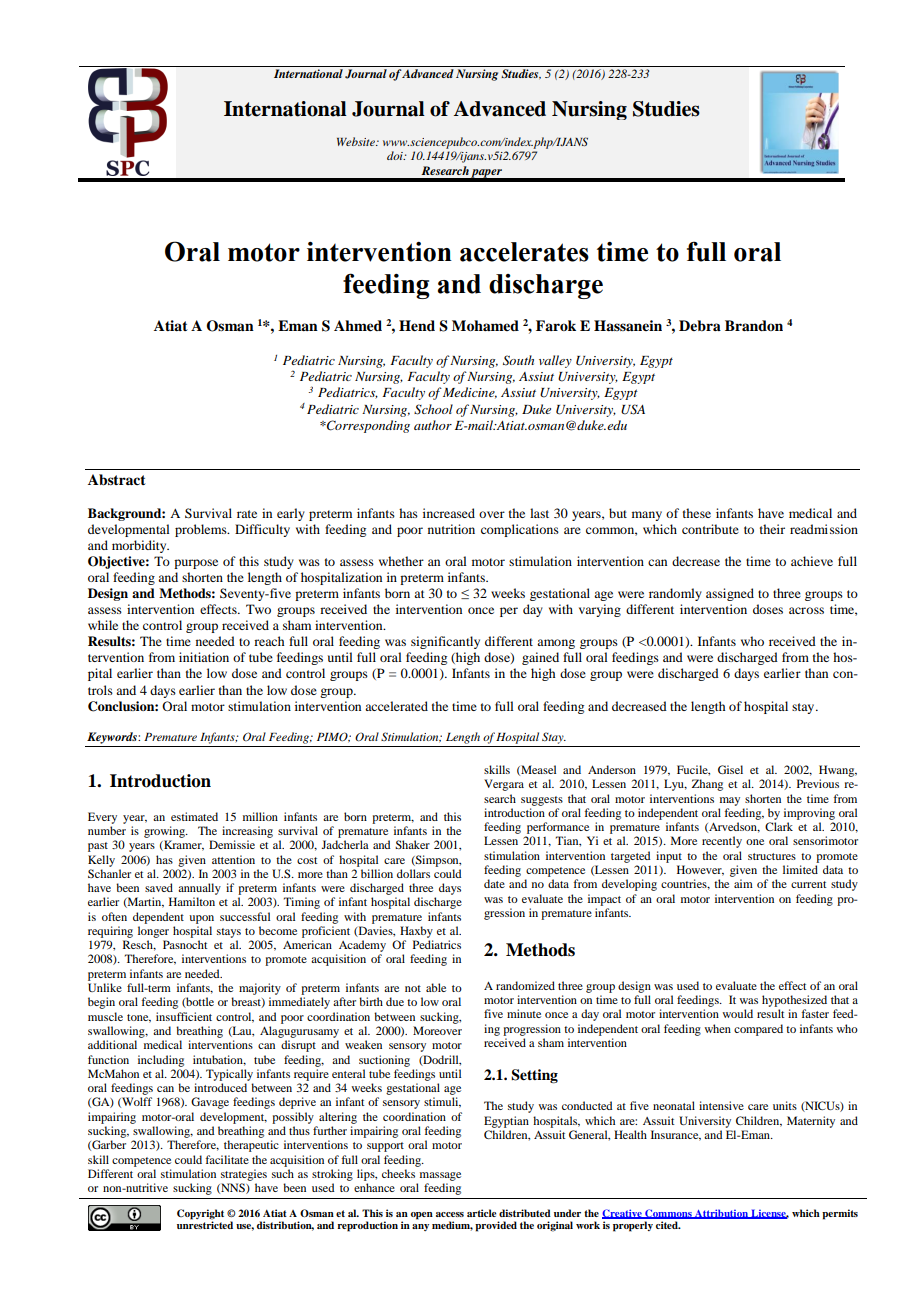  I want to click on article, so click(482, 1213).
